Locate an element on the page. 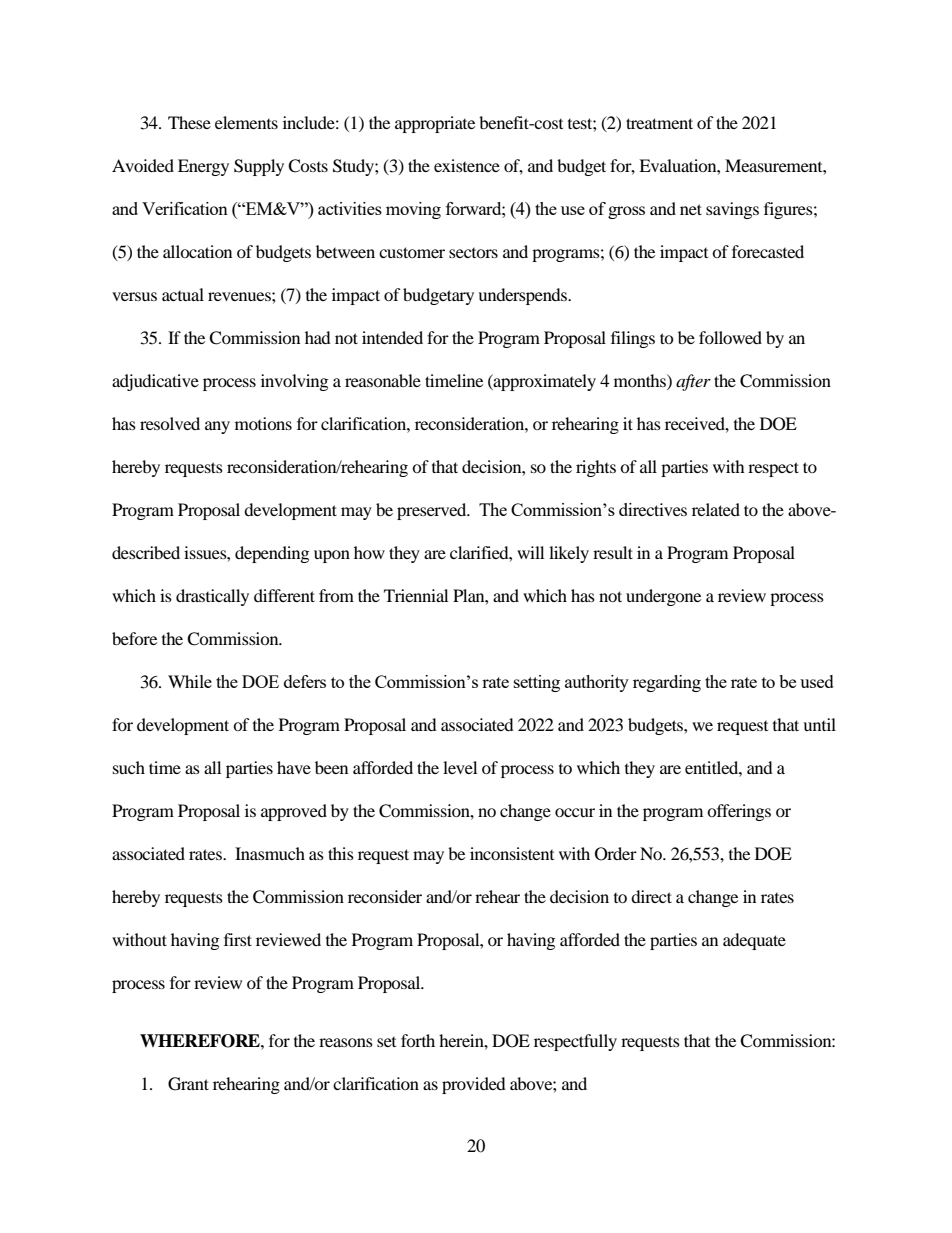 The width and height of the page is (952, 1233). savings is located at coordinates (732, 210).
